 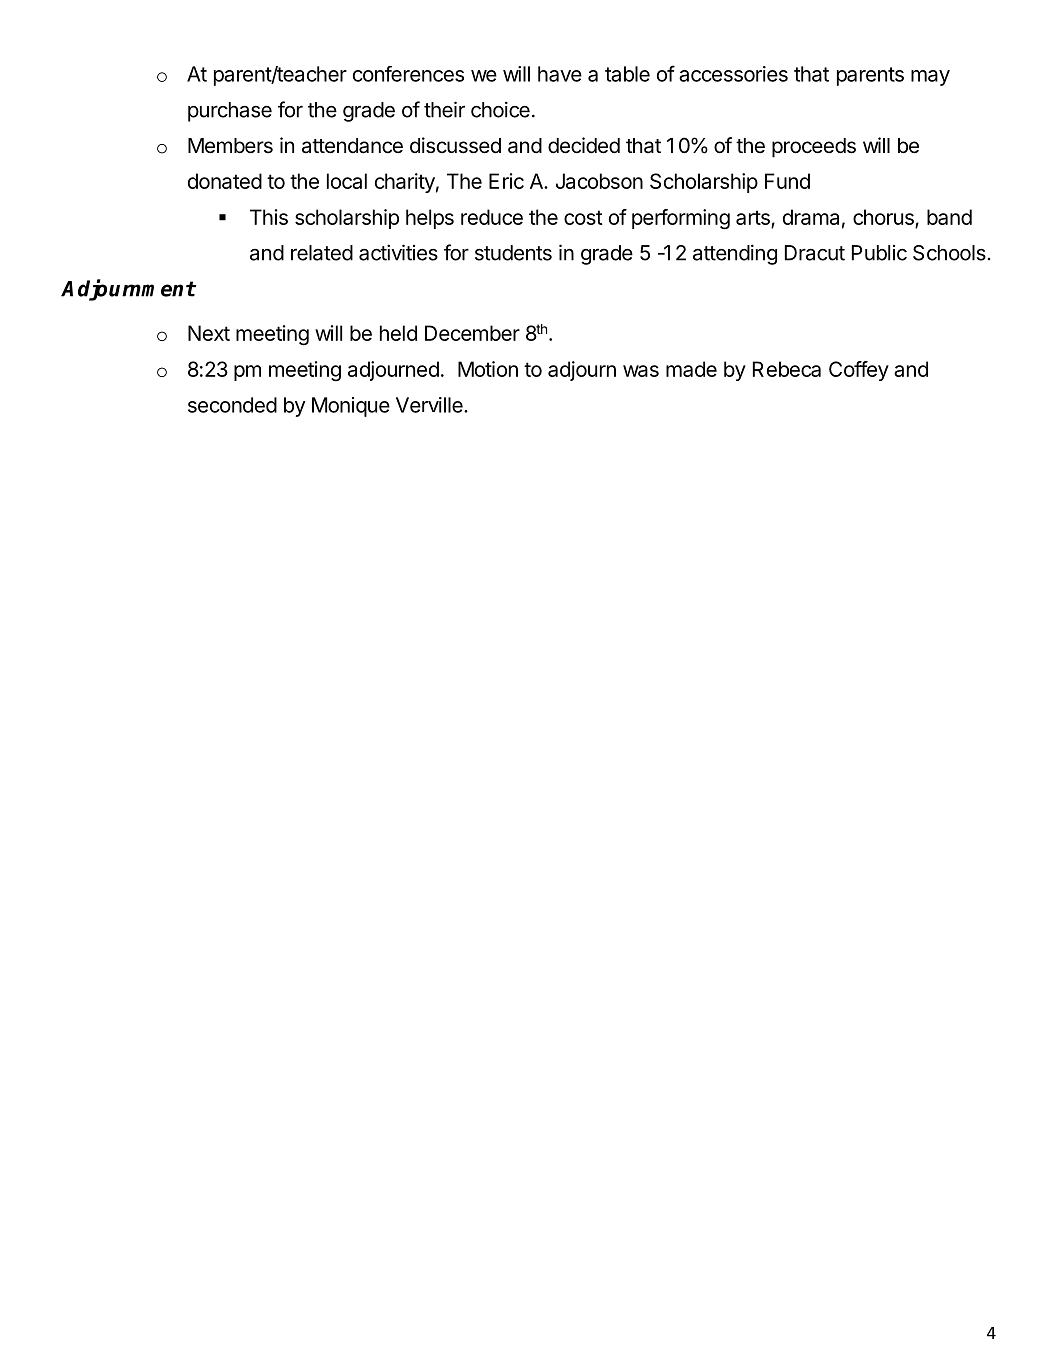 I want to click on related, so click(x=322, y=253).
